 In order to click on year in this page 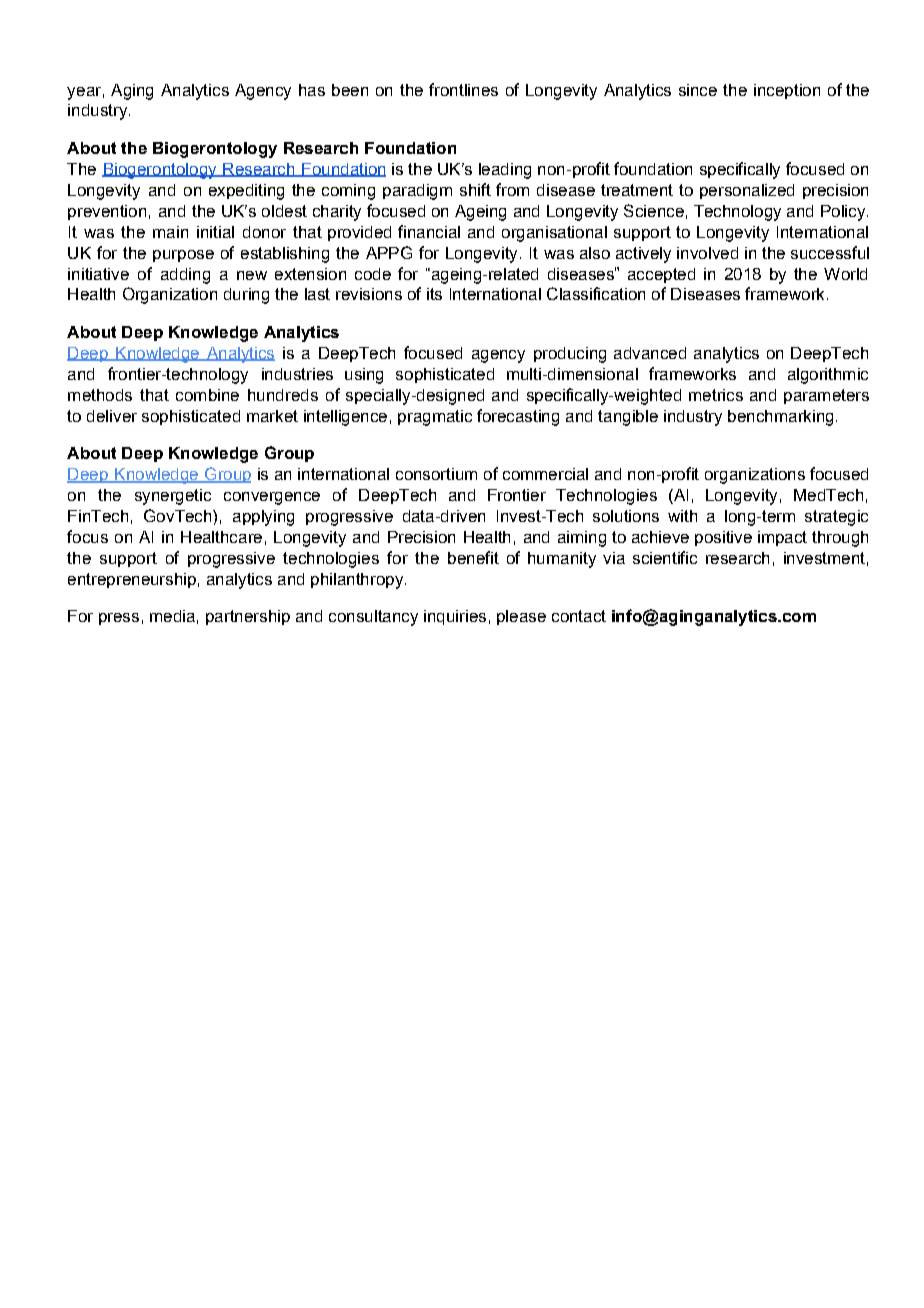, I will do `click(84, 93)`.
